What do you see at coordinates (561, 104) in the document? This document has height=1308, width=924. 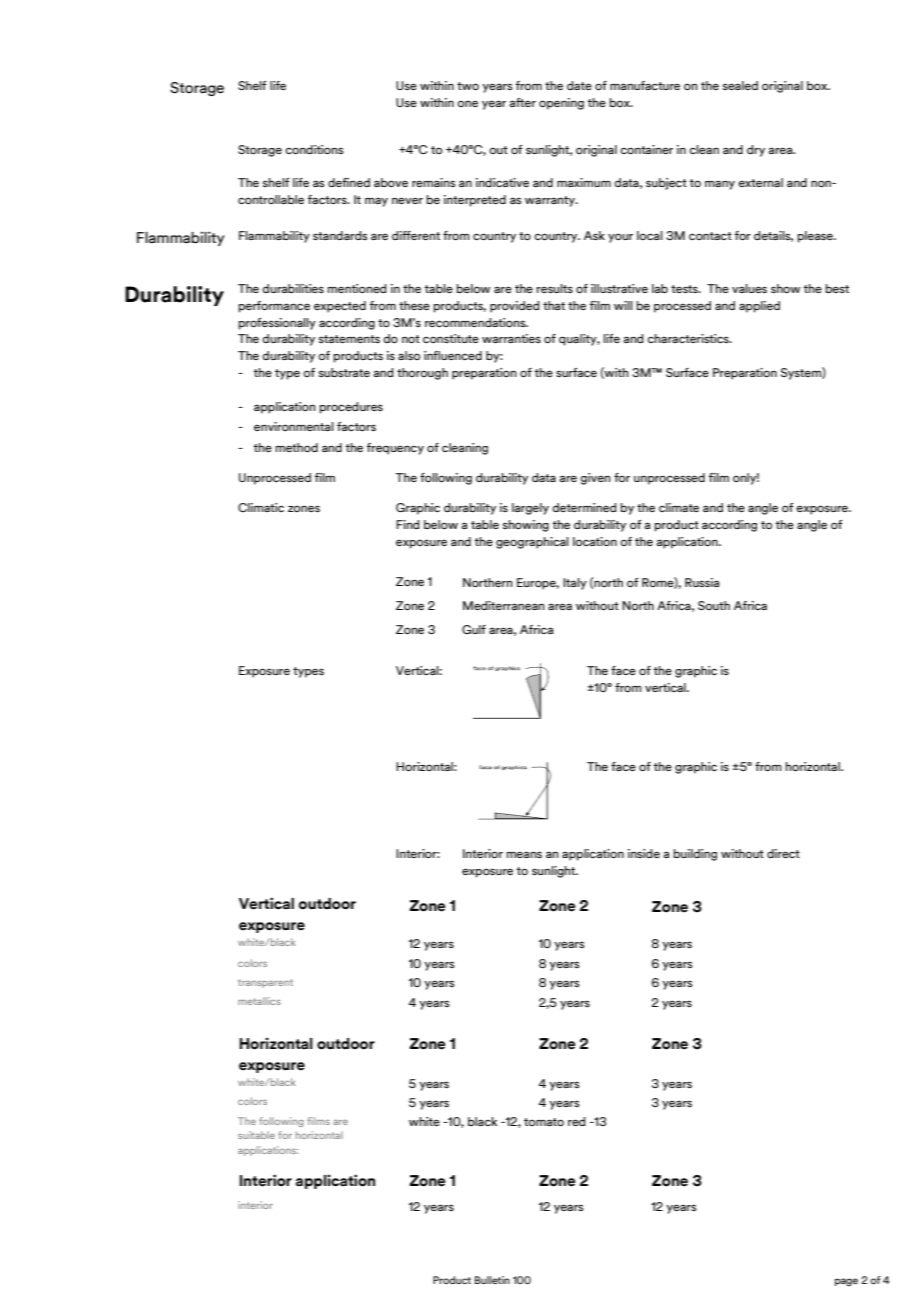 I see `opening` at bounding box center [561, 104].
